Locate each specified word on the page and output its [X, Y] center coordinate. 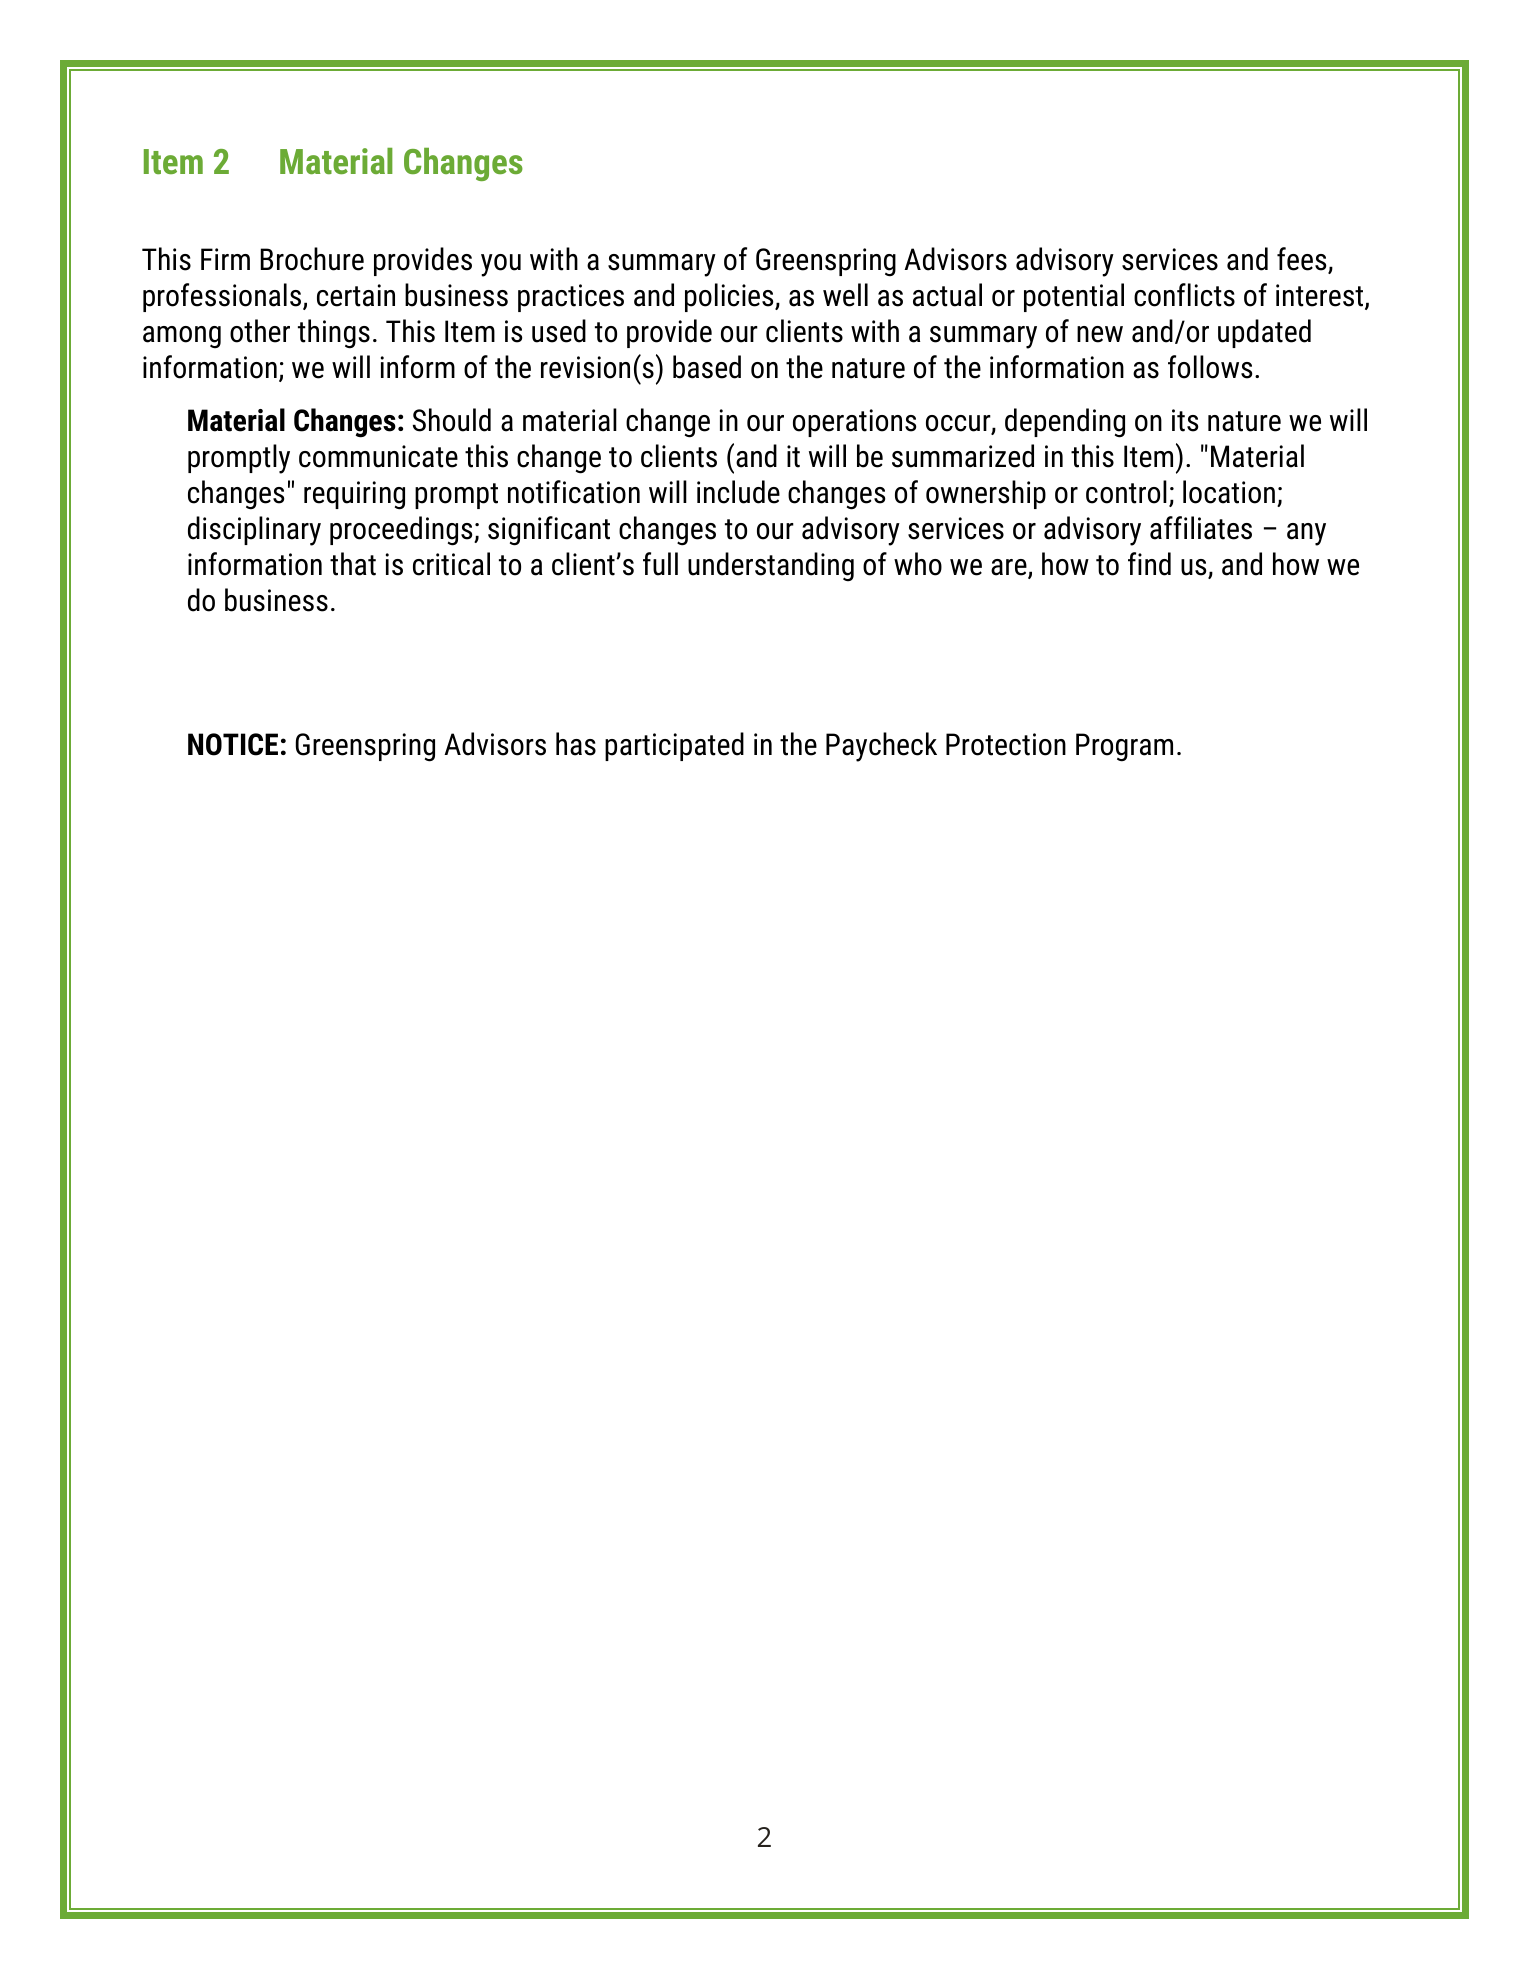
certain [356, 295]
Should [452, 420]
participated [674, 746]
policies [730, 297]
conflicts [1184, 295]
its [1185, 420]
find [1149, 564]
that [353, 564]
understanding [771, 567]
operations [854, 423]
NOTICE [233, 744]
